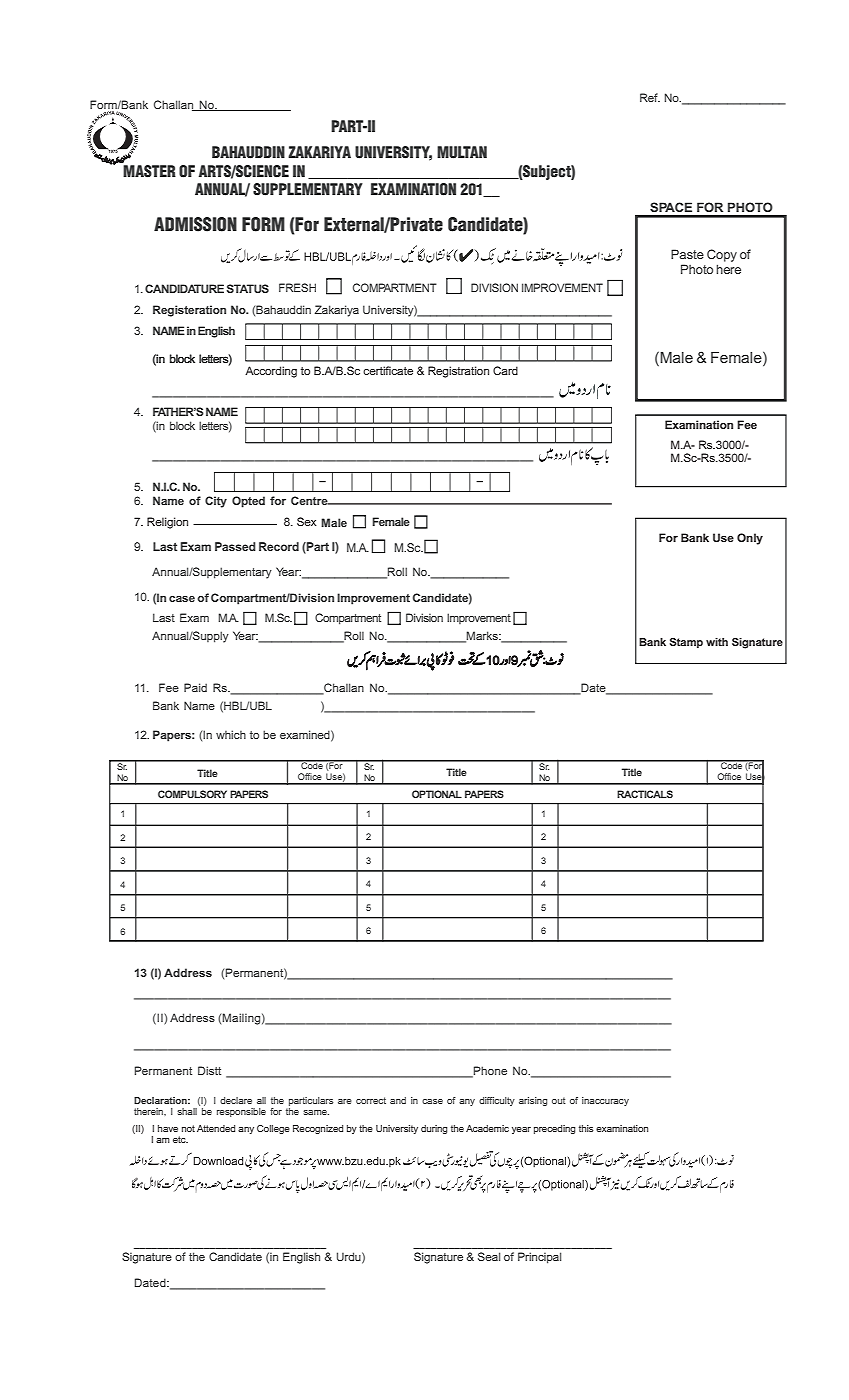 This image has width=849, height=1400. What do you see at coordinates (586, 1128) in the image?
I see `this` at bounding box center [586, 1128].
